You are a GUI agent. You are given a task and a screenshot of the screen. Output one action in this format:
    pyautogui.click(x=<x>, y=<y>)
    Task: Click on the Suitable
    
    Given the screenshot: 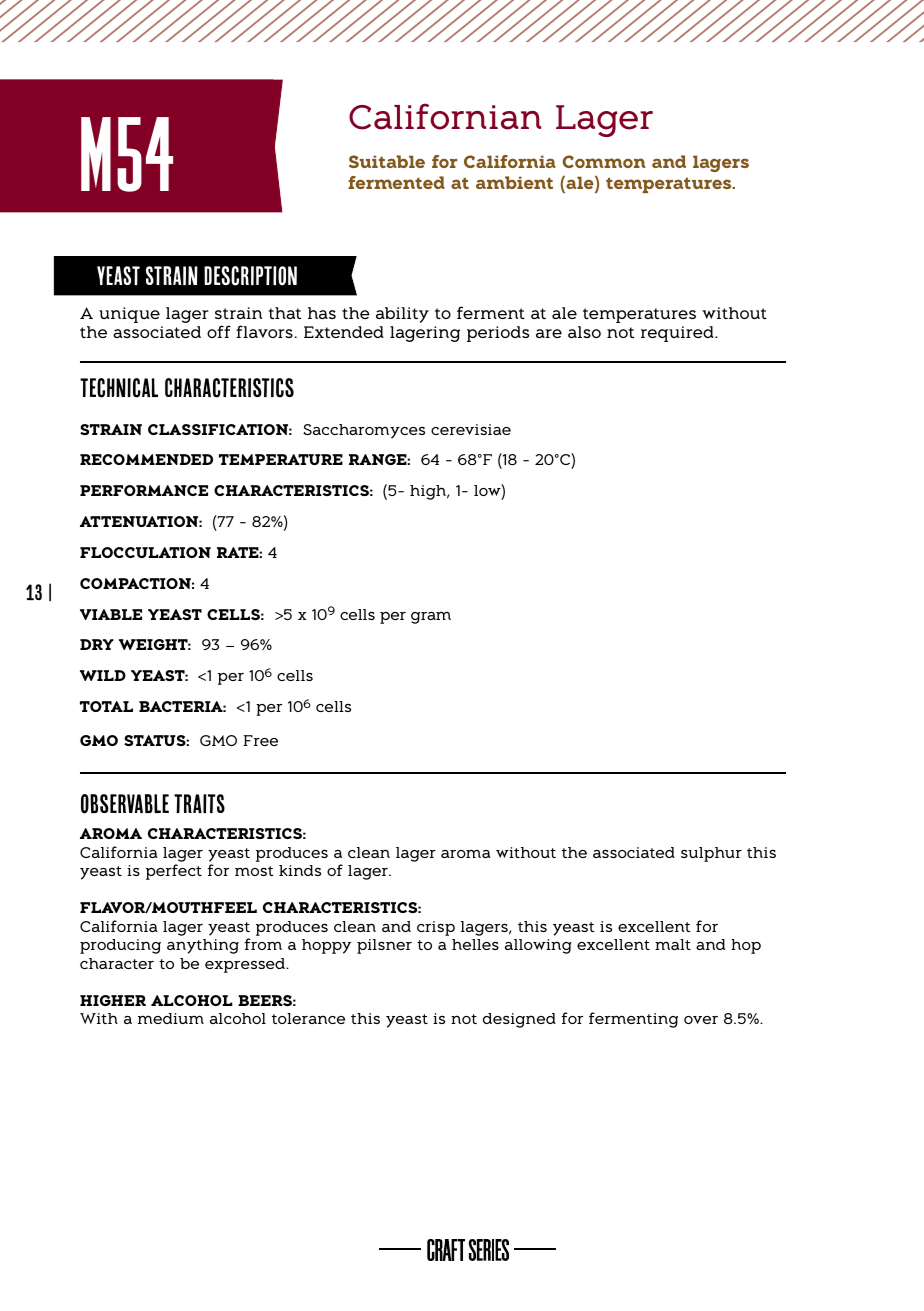 What is the action you would take?
    pyautogui.click(x=387, y=161)
